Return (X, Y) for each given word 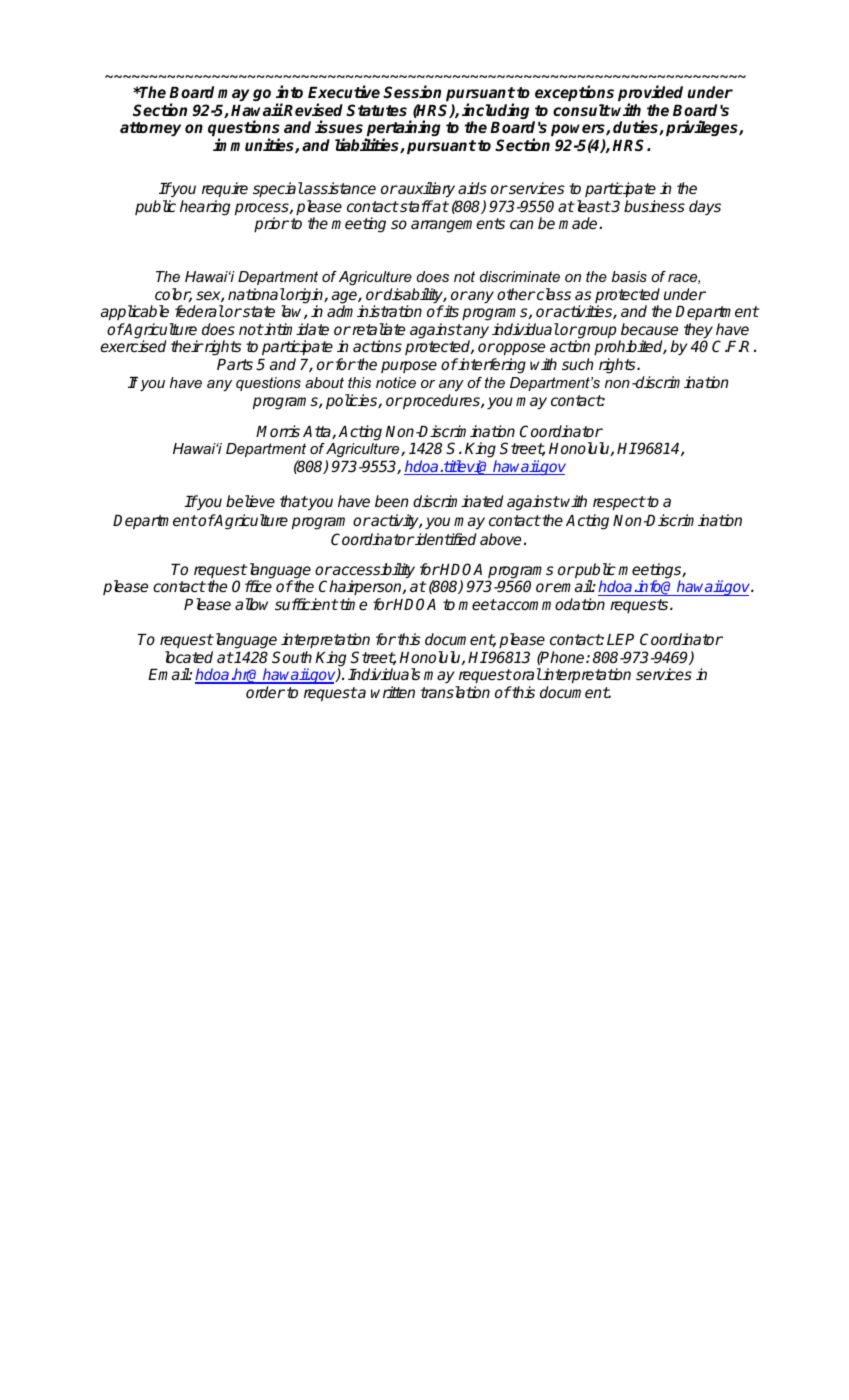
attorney (150, 129)
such (577, 364)
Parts (235, 364)
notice (396, 382)
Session (412, 92)
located (189, 657)
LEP (620, 639)
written (393, 692)
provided (650, 94)
